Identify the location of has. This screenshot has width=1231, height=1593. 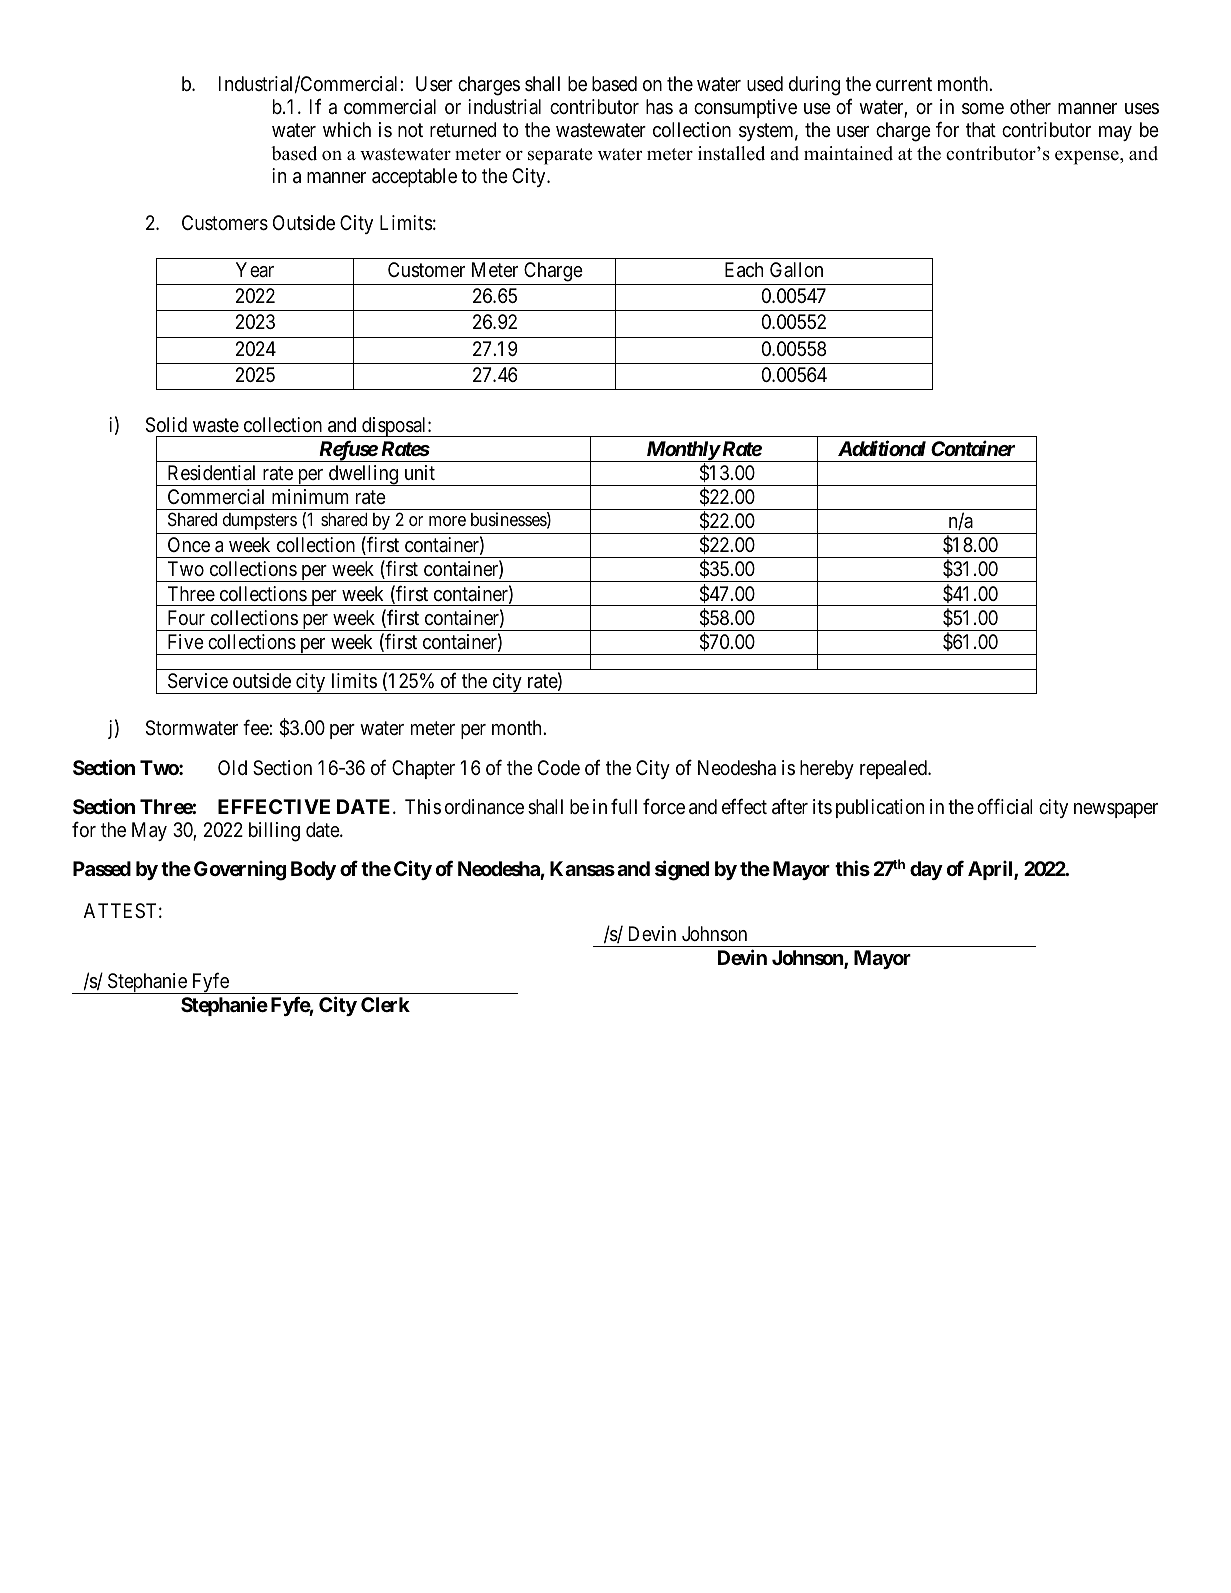
(659, 107).
